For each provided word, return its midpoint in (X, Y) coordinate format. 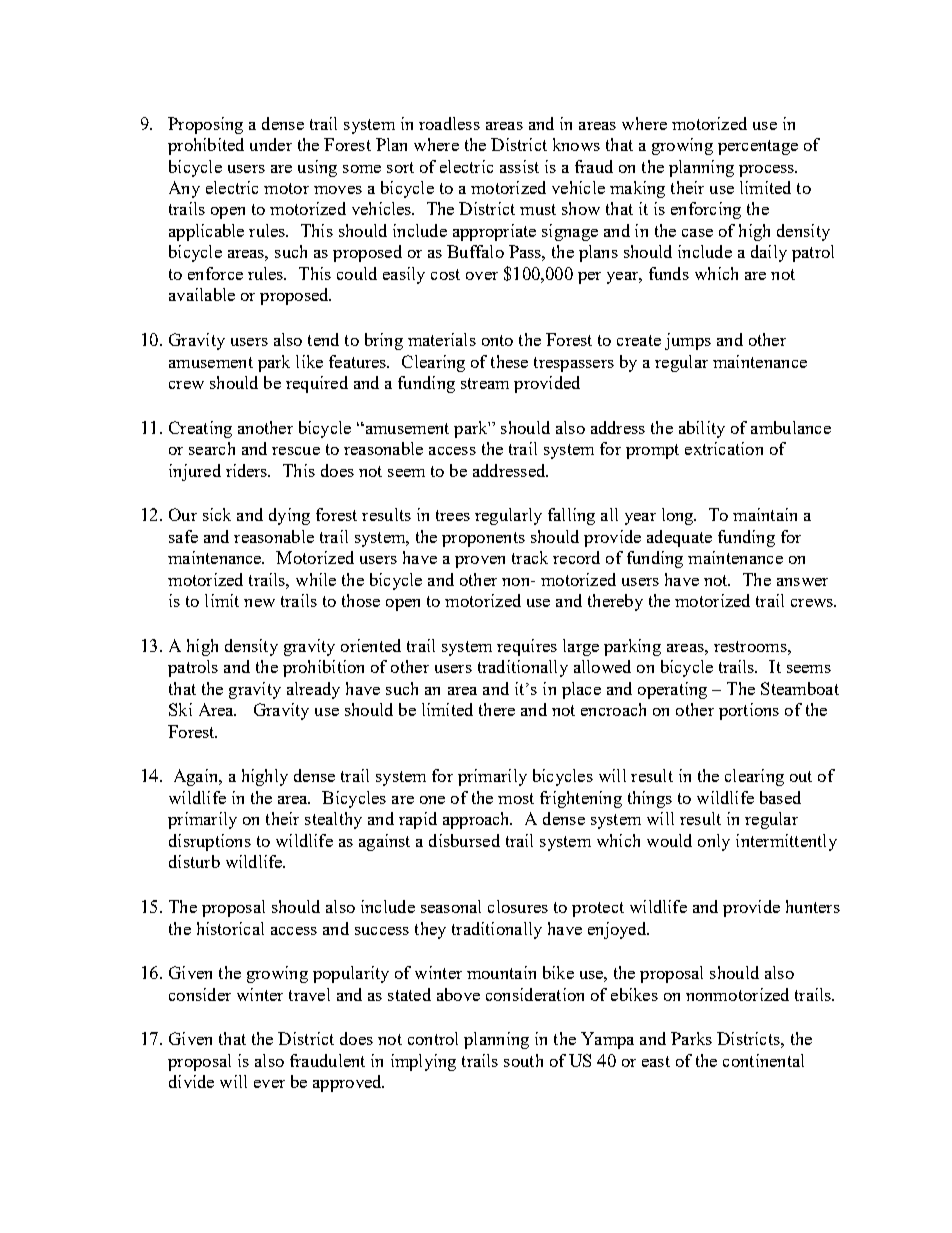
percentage (758, 147)
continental (763, 1060)
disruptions (210, 842)
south (523, 1060)
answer (802, 582)
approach (477, 820)
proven (480, 562)
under (271, 144)
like (309, 361)
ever (269, 1084)
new (259, 603)
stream (485, 383)
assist (519, 166)
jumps (688, 341)
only (714, 842)
